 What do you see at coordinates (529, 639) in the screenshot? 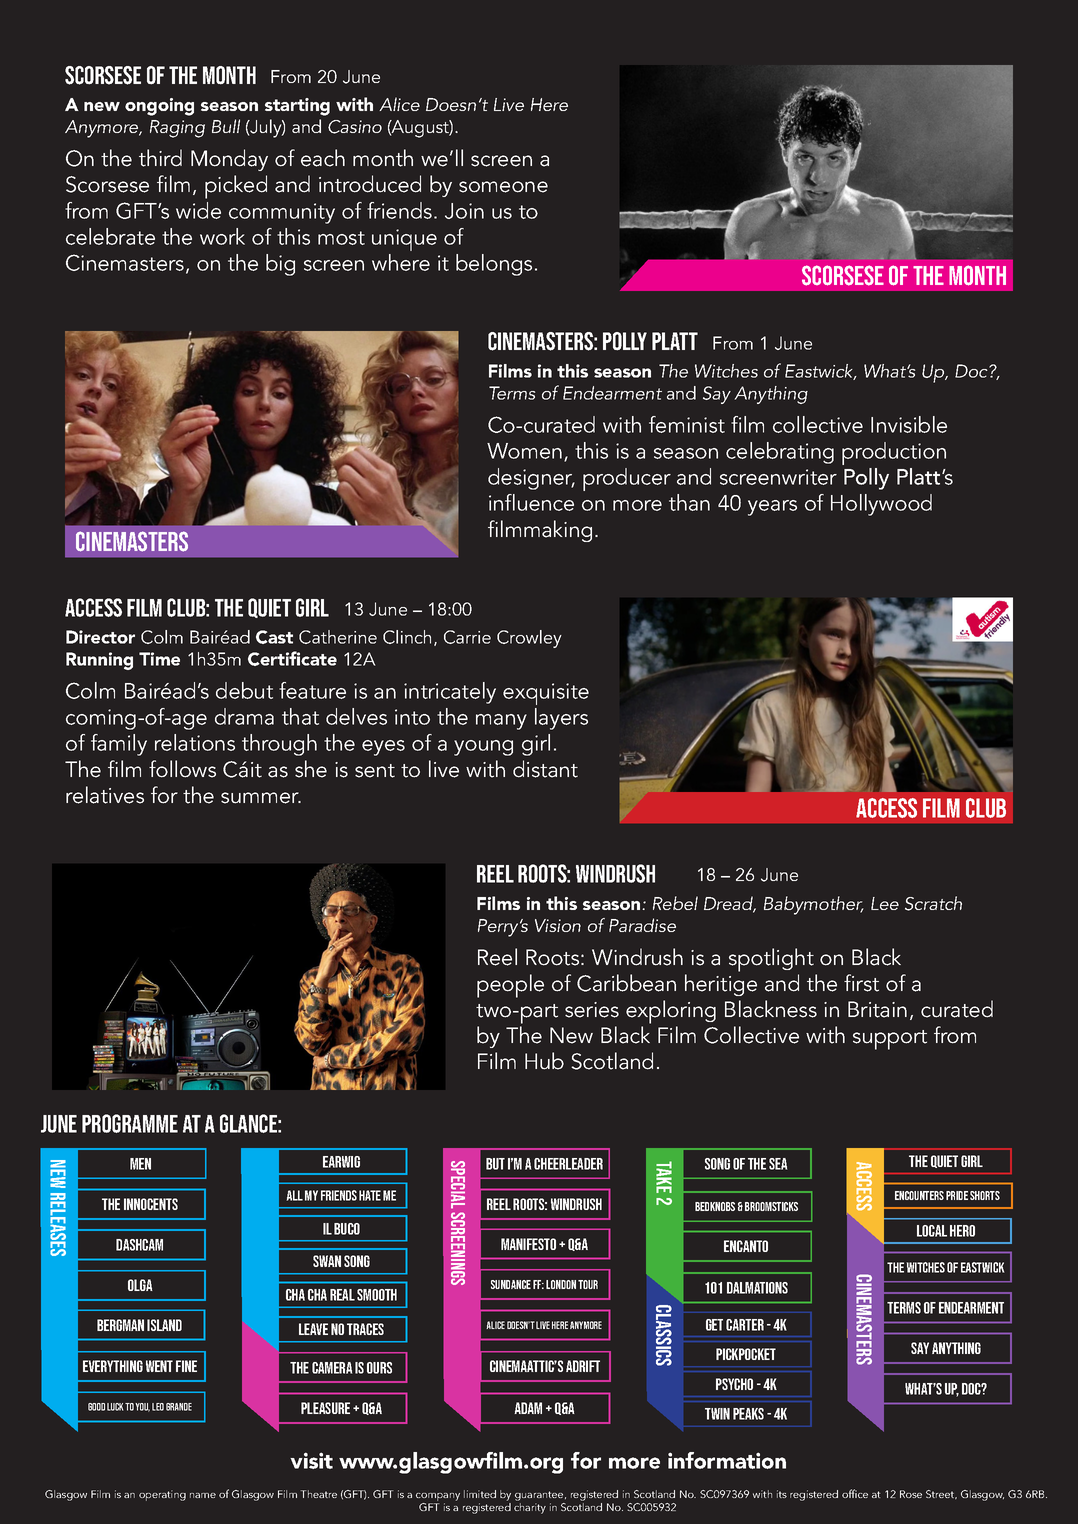
I see `Crowley` at bounding box center [529, 639].
